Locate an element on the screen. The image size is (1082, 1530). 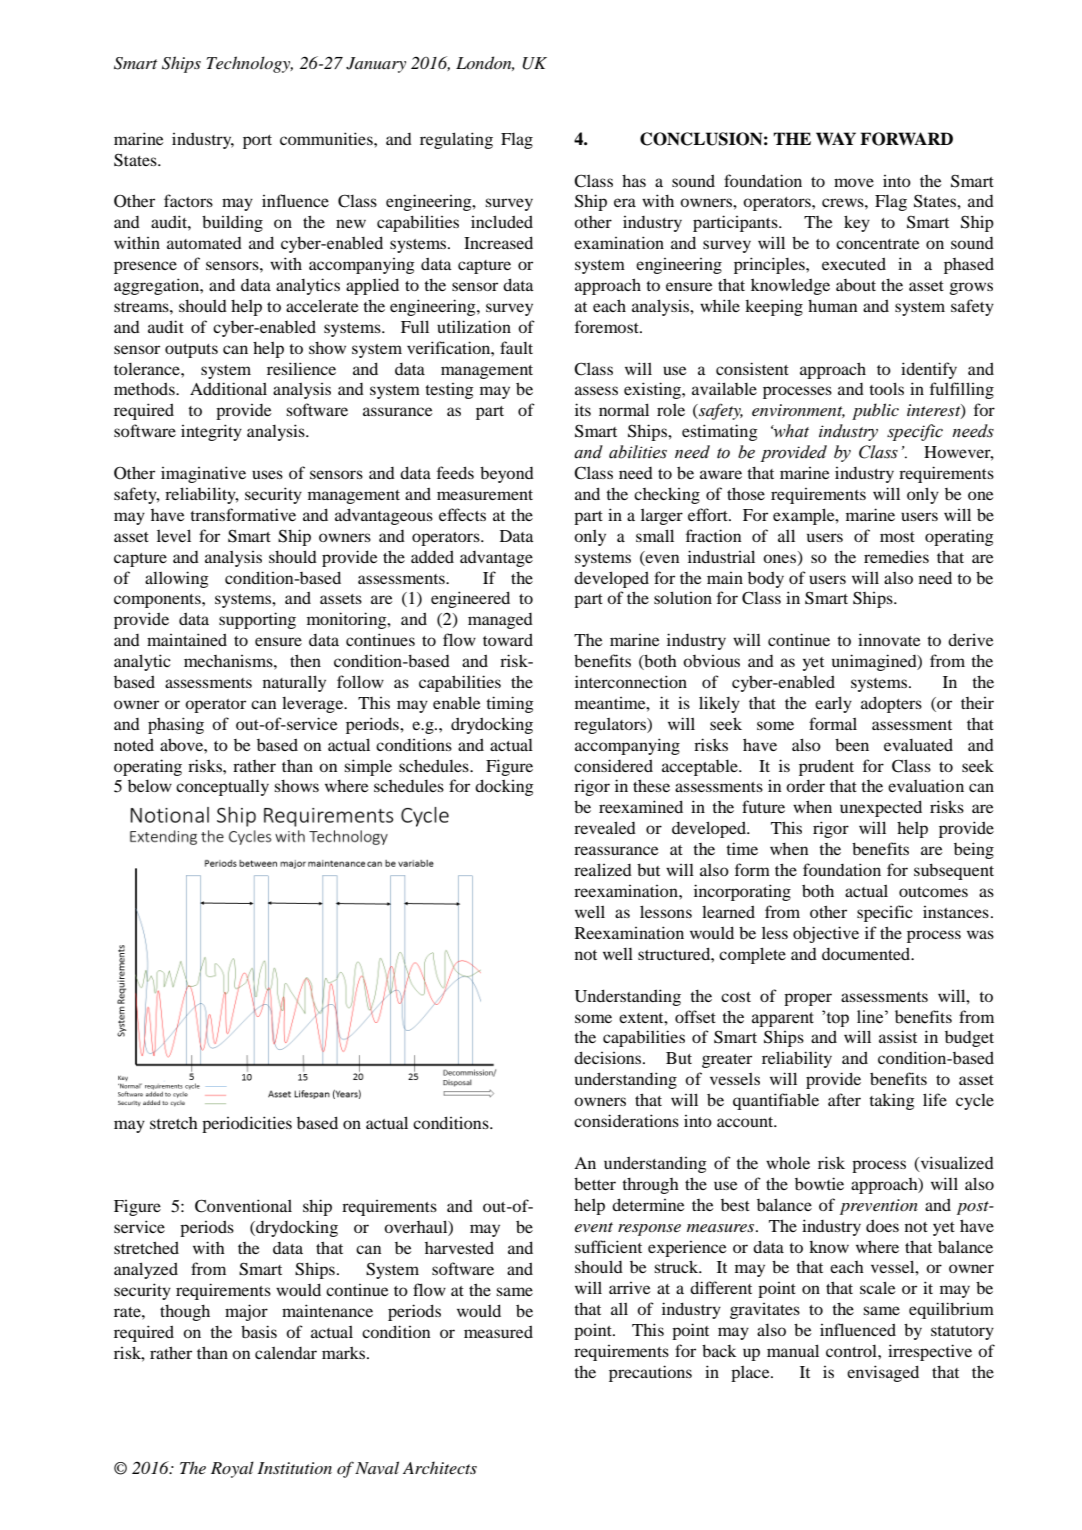
precautions is located at coordinates (650, 1373).
